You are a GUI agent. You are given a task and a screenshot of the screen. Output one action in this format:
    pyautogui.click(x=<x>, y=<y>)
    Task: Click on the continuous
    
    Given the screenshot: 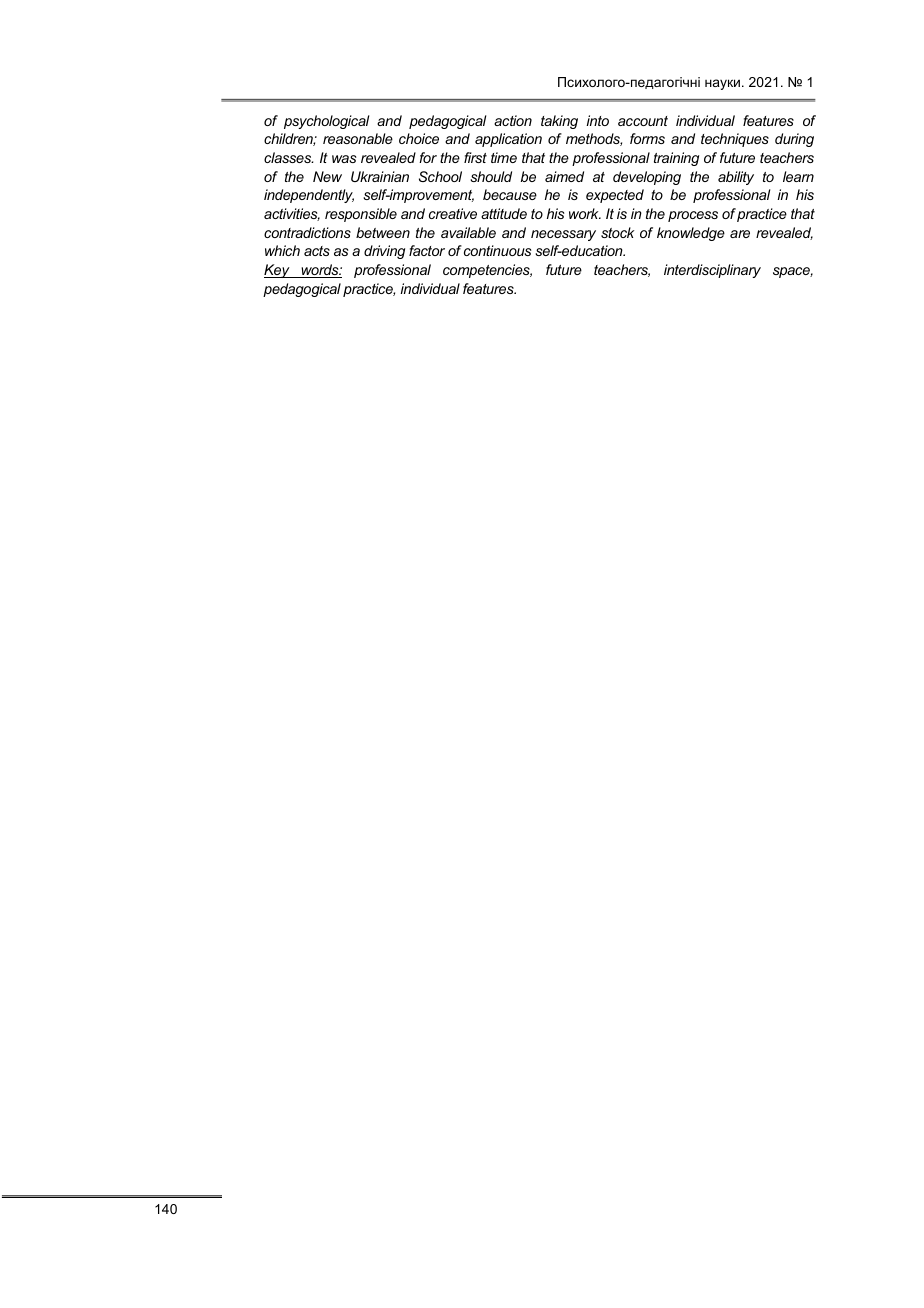 What is the action you would take?
    pyautogui.click(x=498, y=250)
